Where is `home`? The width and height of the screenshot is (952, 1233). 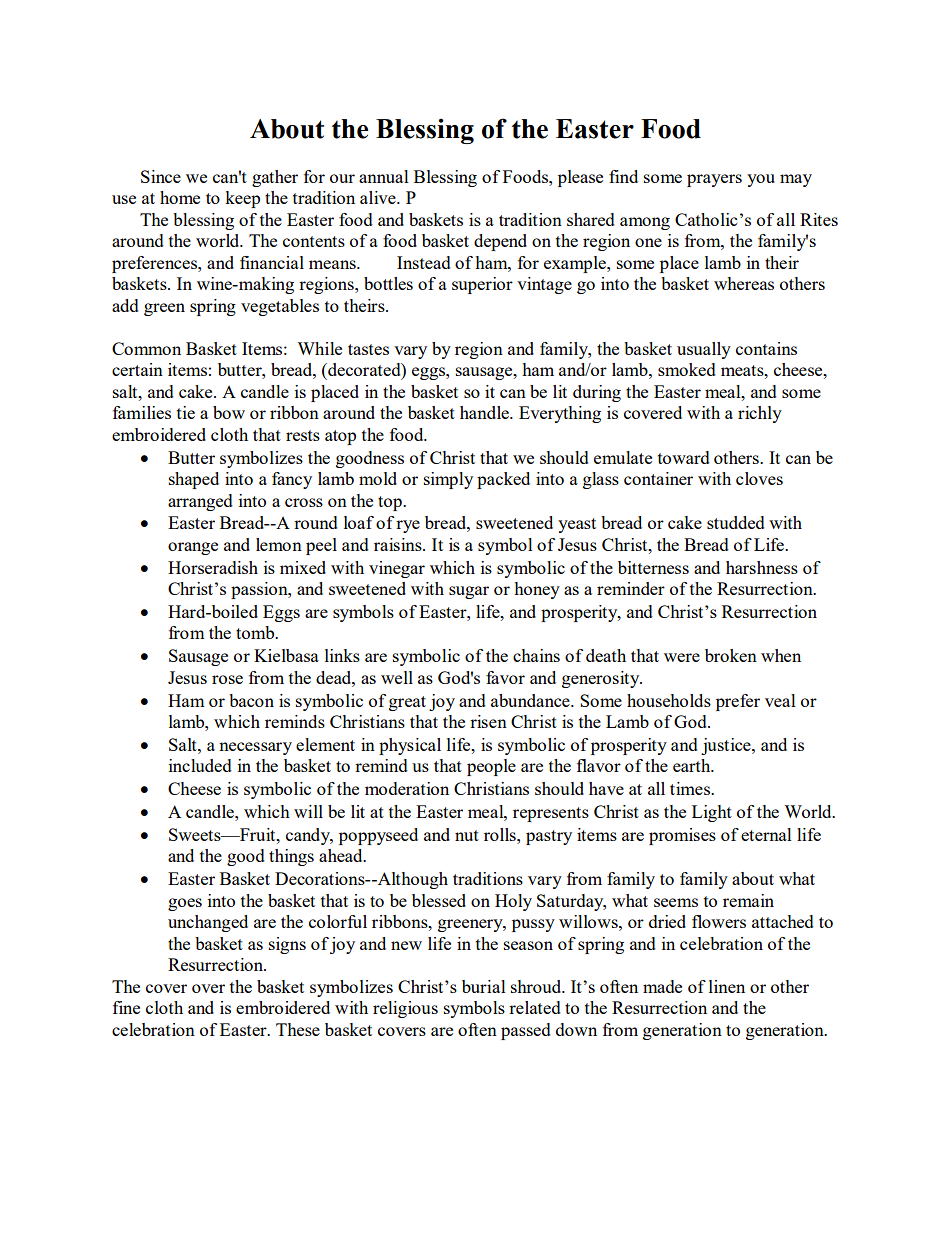 home is located at coordinates (180, 197).
